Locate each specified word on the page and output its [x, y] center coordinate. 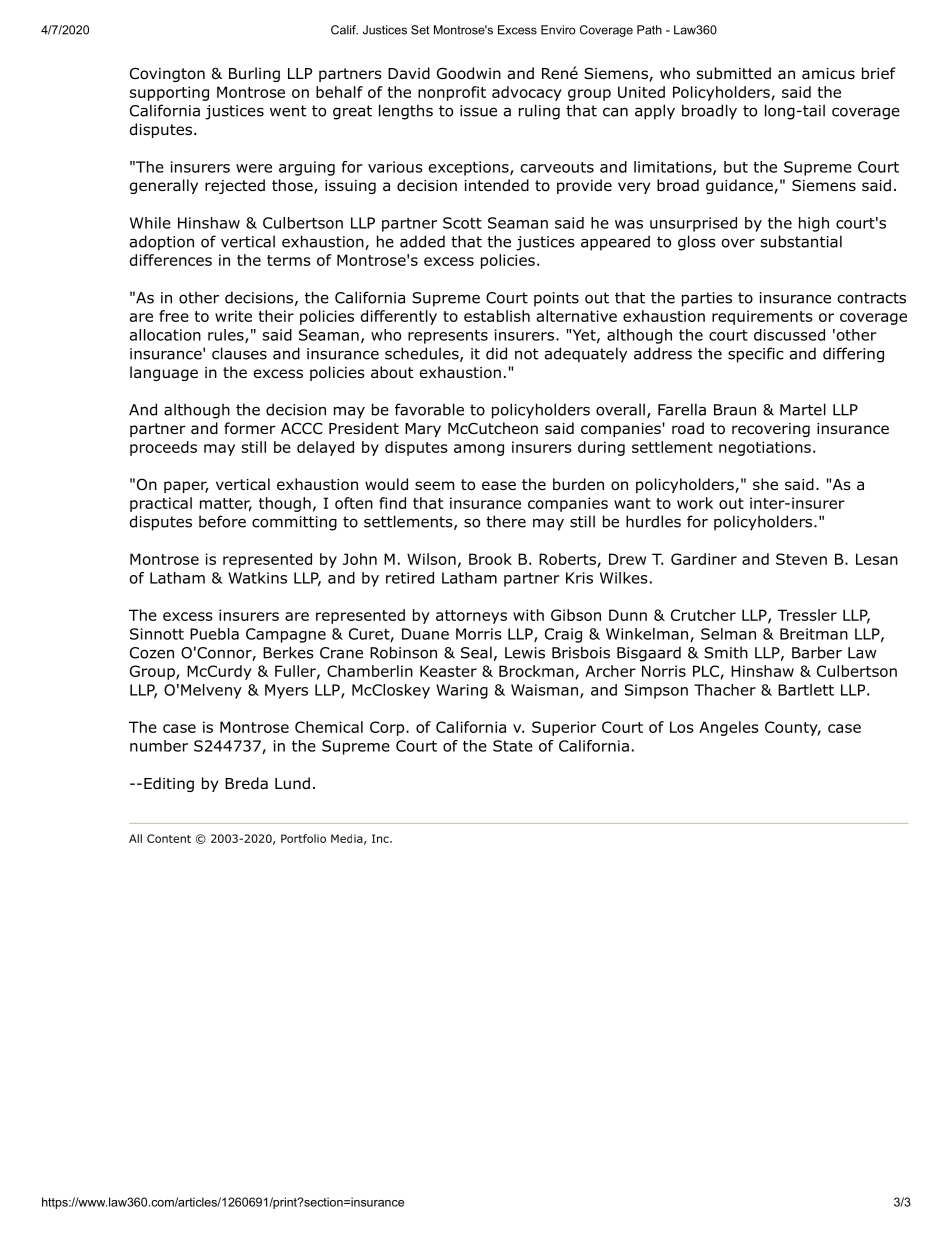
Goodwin [469, 73]
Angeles [729, 728]
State [513, 746]
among [479, 450]
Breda [246, 783]
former [250, 428]
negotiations [765, 448]
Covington [167, 74]
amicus [828, 74]
